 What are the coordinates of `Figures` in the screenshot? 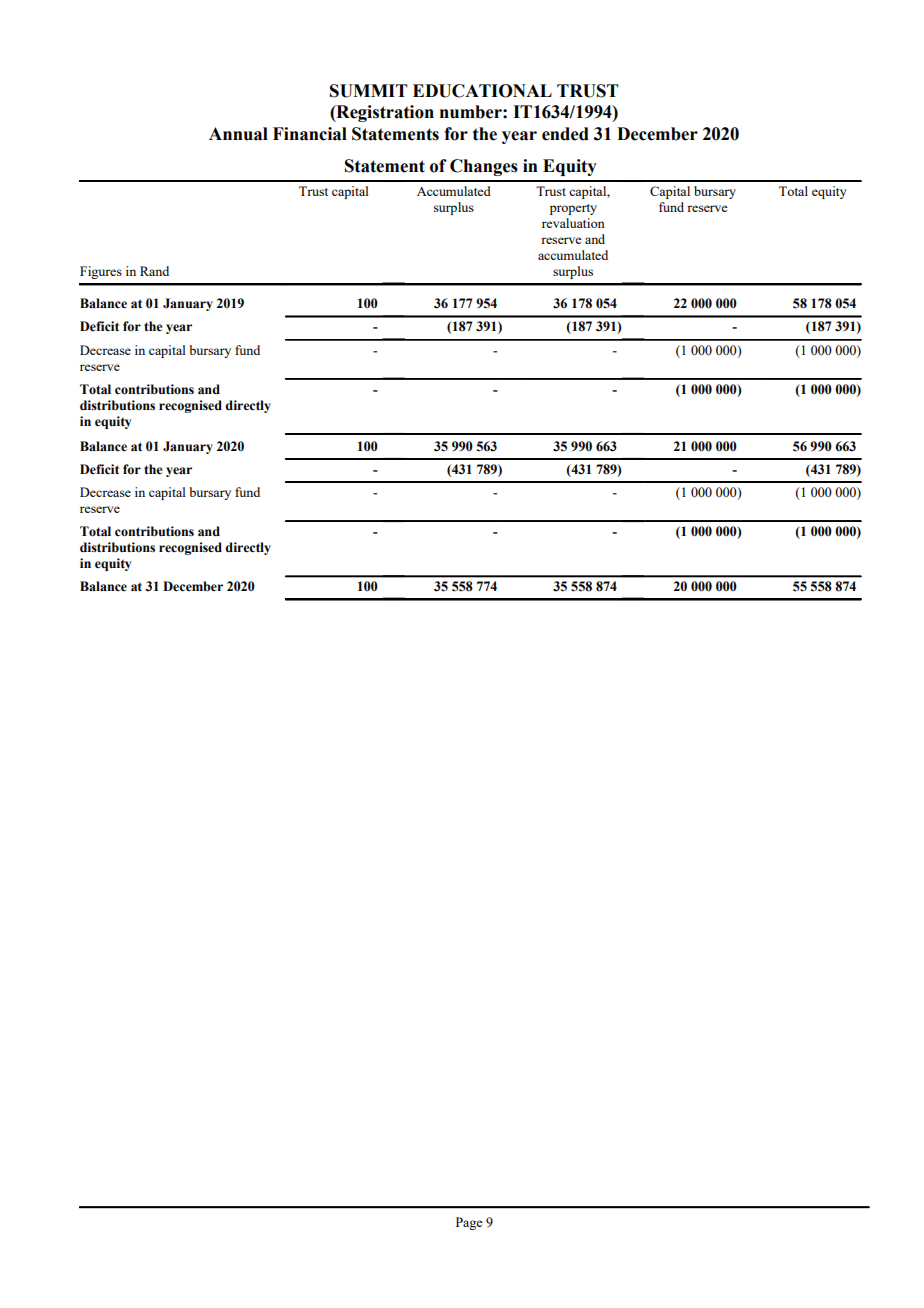 It's located at (101, 272).
